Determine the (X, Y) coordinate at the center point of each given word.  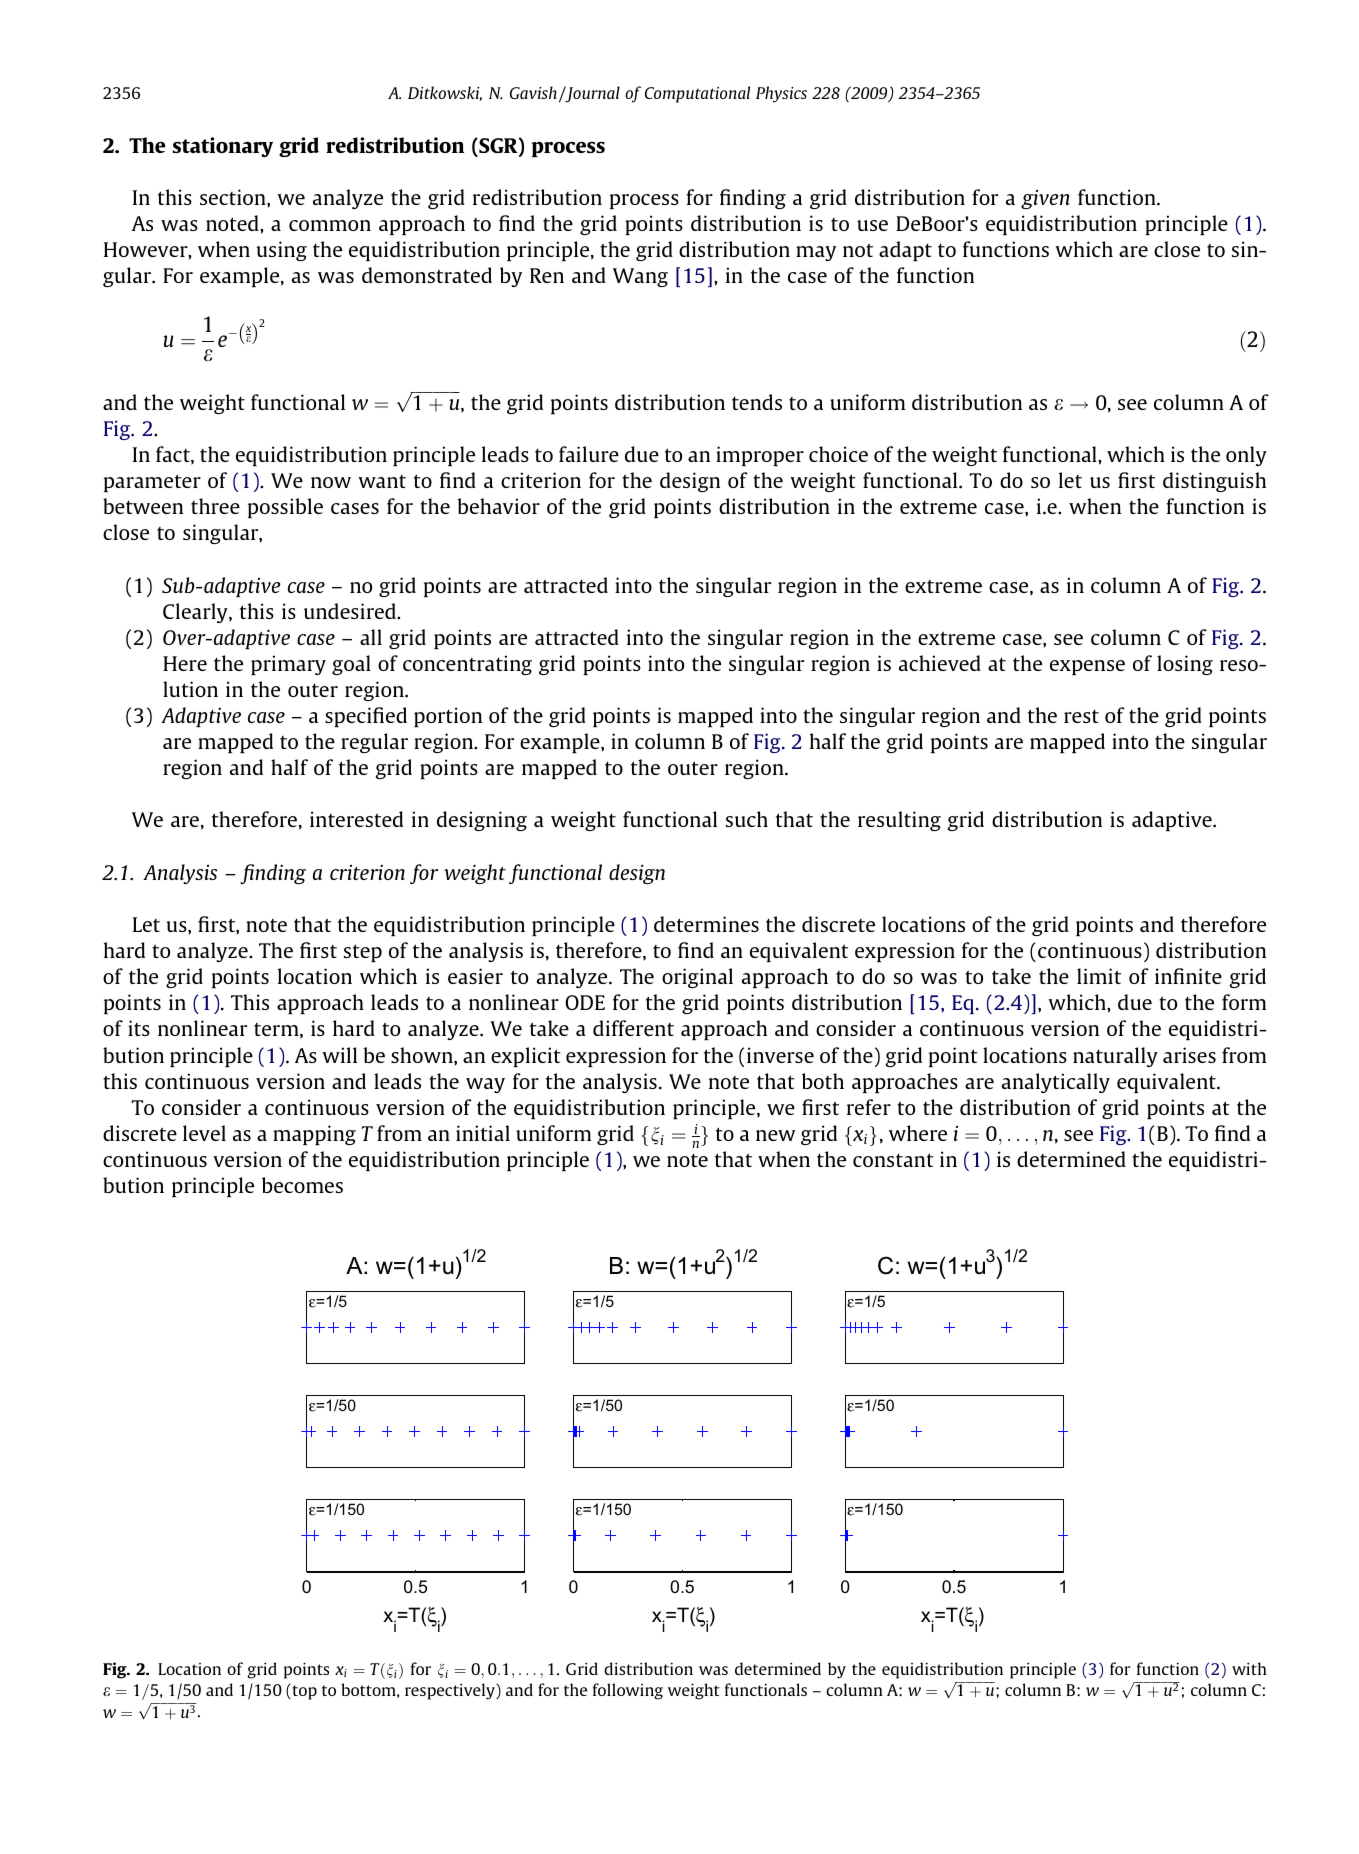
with (1249, 1668)
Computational (697, 94)
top (303, 1692)
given (1045, 199)
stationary (223, 147)
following (628, 1691)
